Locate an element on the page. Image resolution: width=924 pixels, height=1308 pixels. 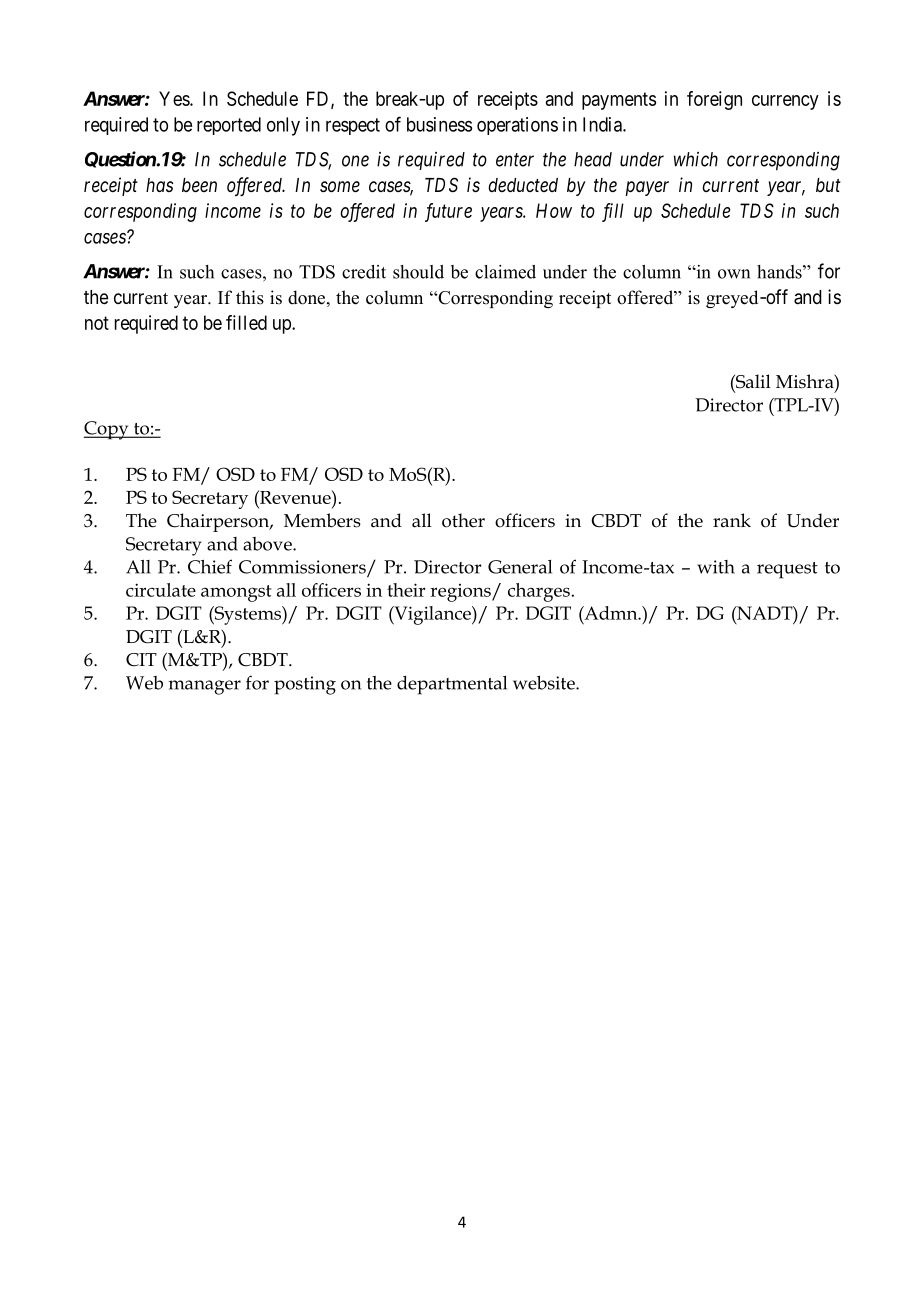
manager is located at coordinates (205, 687).
